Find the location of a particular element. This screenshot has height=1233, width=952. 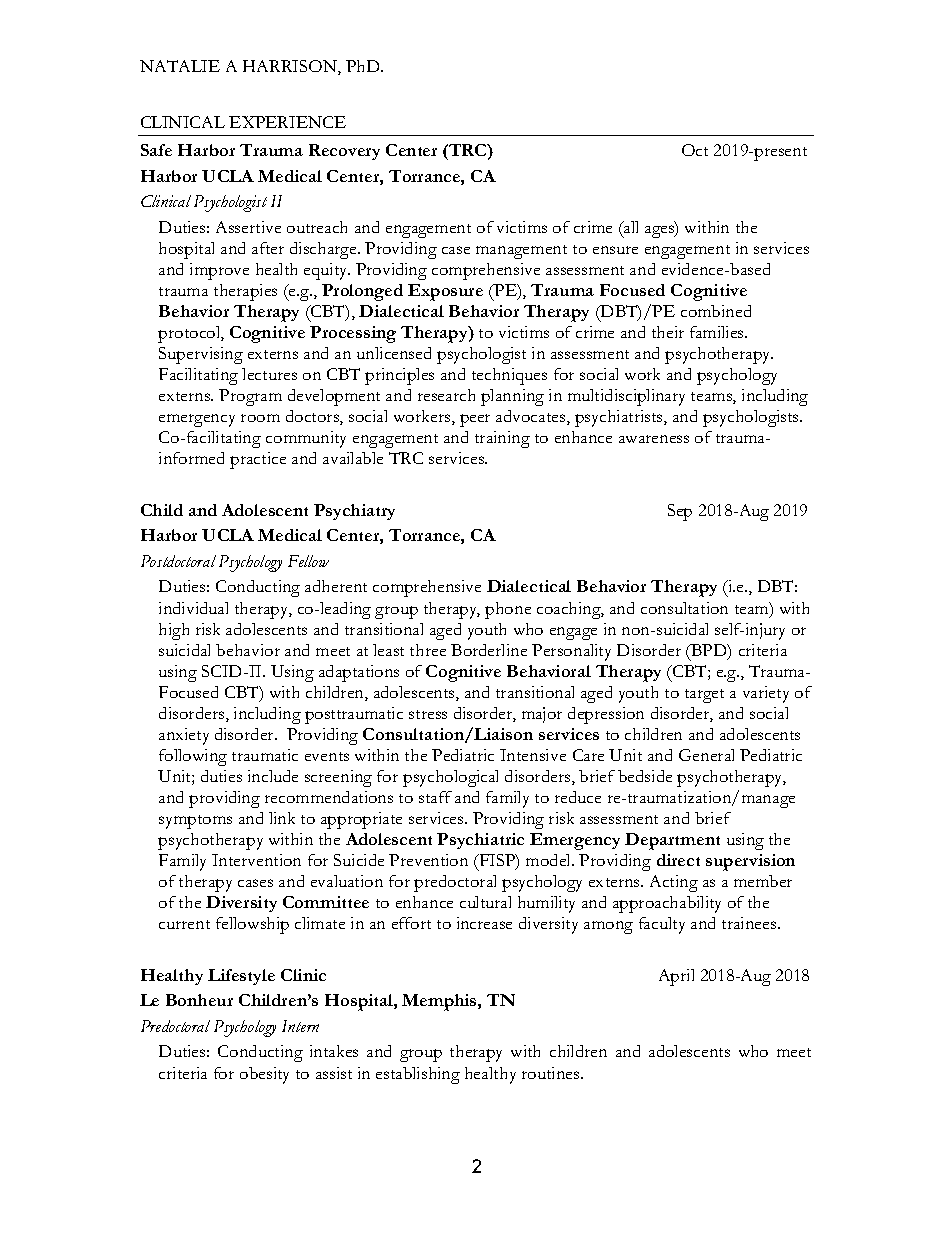

obesity is located at coordinates (264, 1075).
